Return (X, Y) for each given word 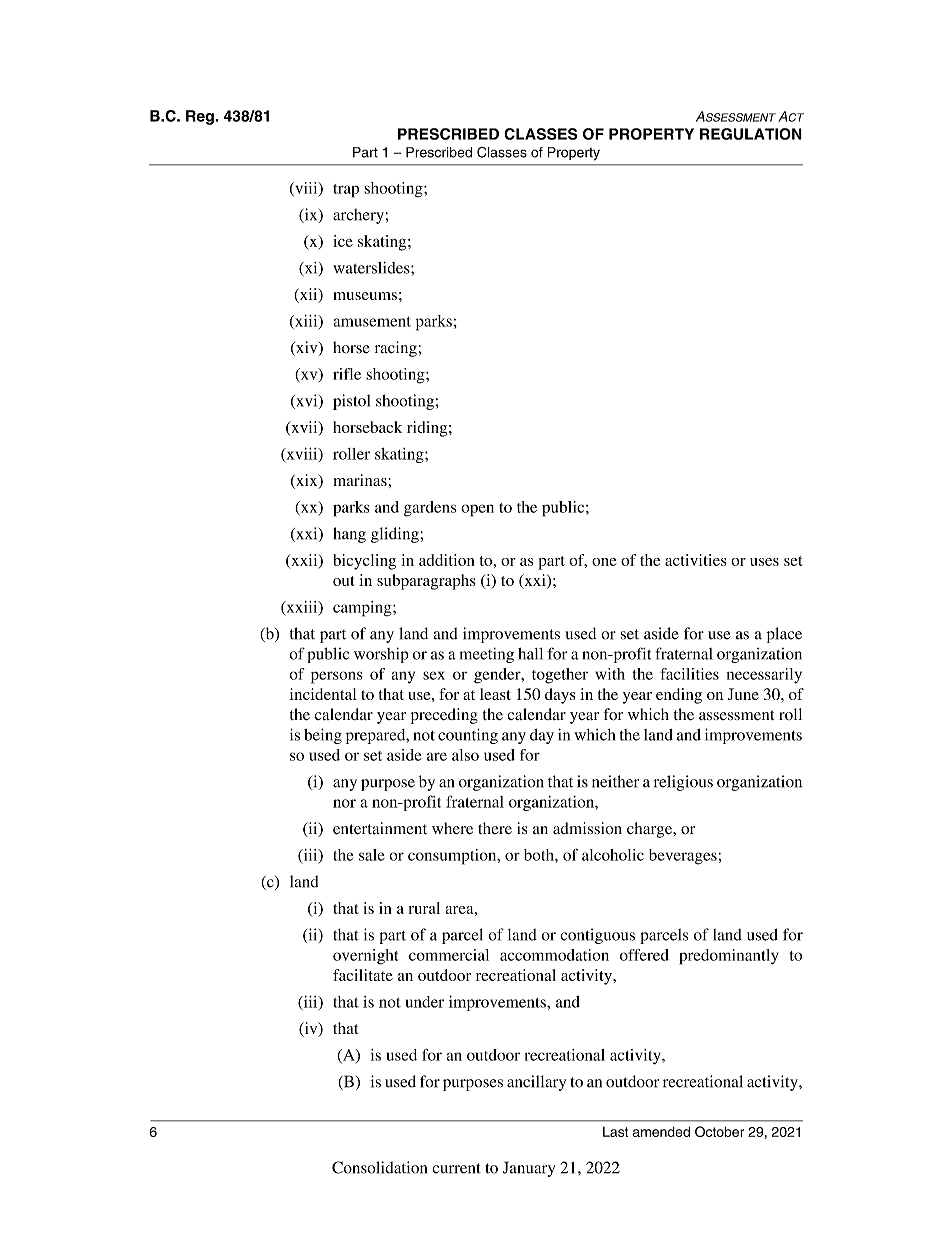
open (477, 510)
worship (381, 655)
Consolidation (379, 1167)
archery (359, 216)
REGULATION (751, 134)
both (540, 855)
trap (346, 191)
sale (372, 855)
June (743, 694)
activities (696, 560)
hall (530, 654)
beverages (683, 857)
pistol (351, 402)
